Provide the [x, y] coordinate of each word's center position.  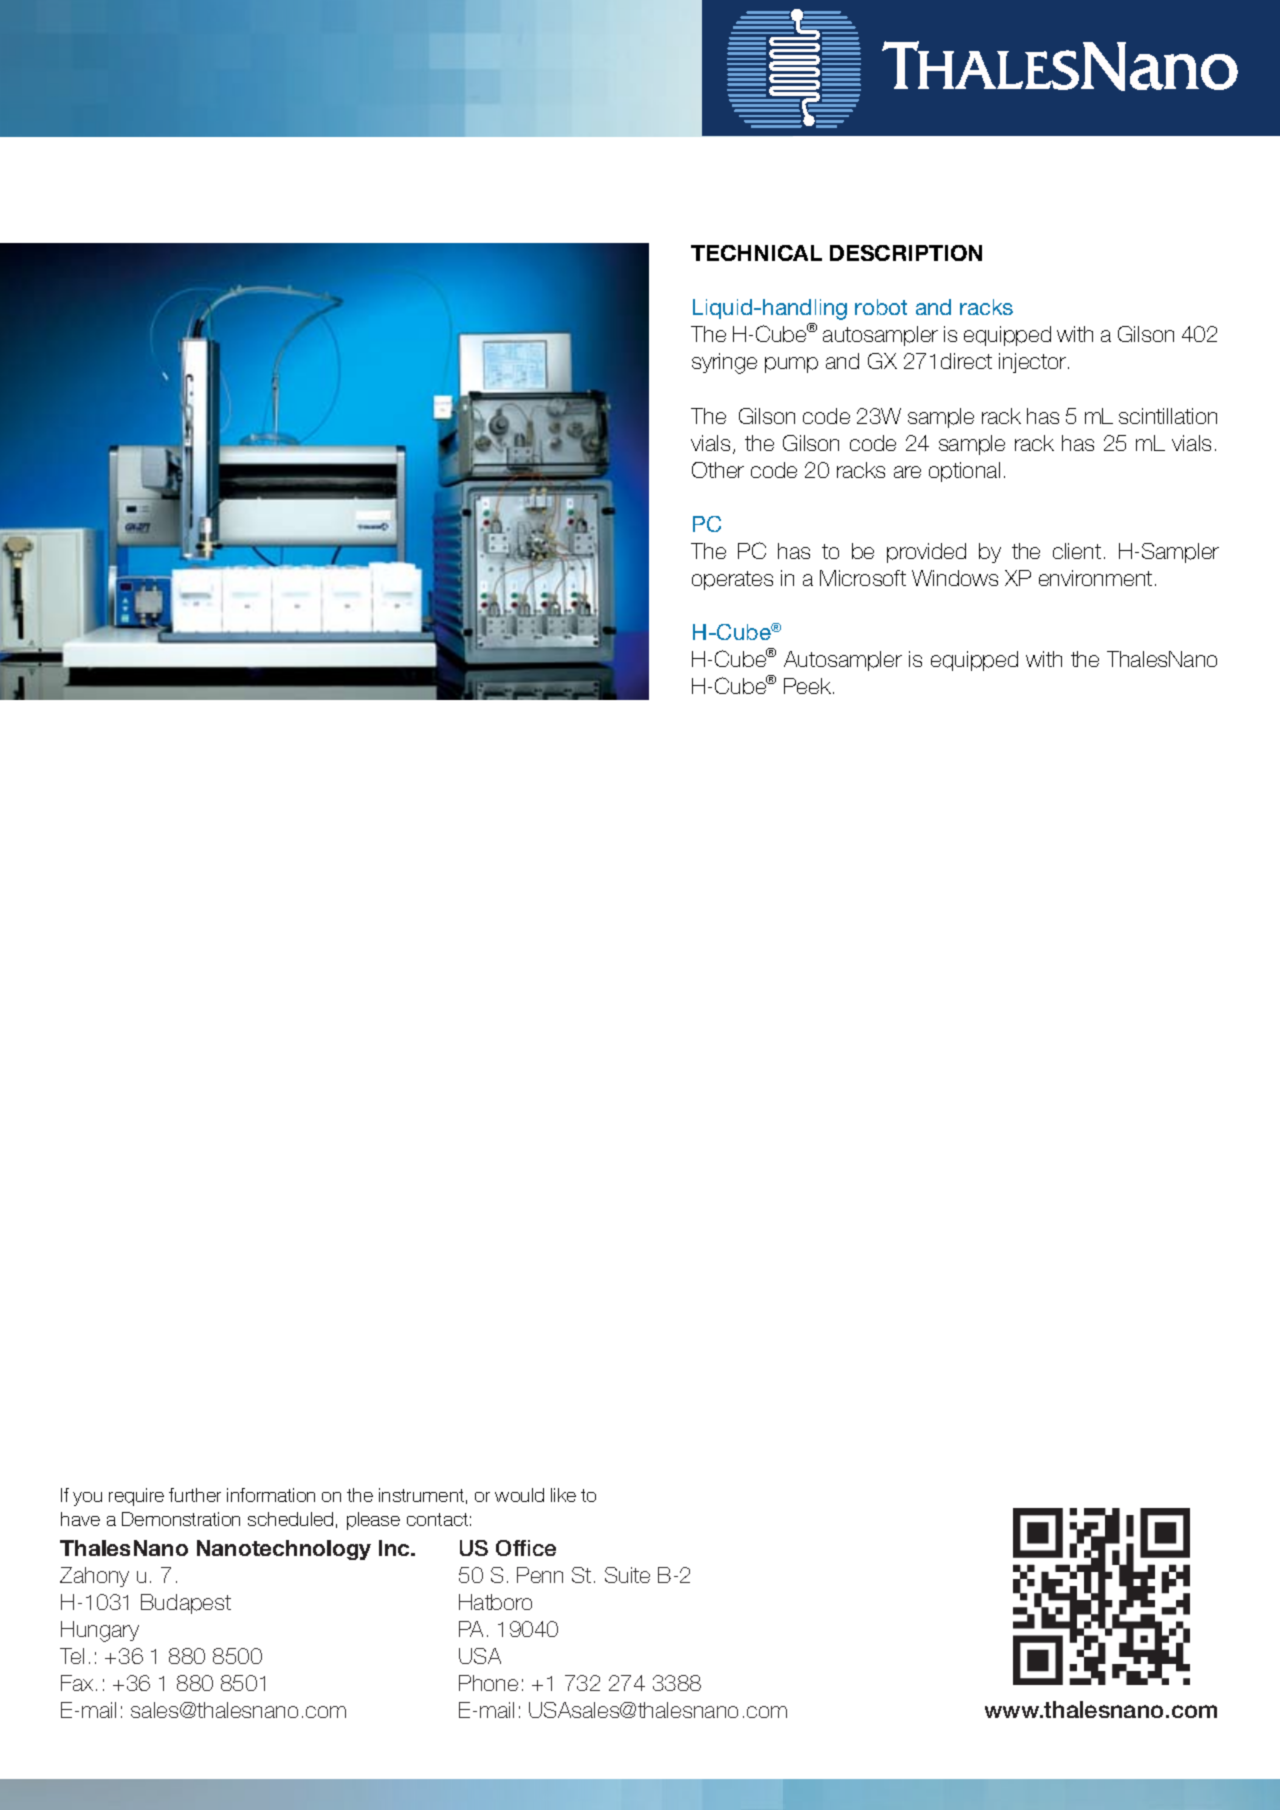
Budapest [186, 1604]
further [195, 1495]
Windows [955, 578]
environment [1095, 578]
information [271, 1495]
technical [756, 253]
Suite [627, 1575]
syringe [724, 363]
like [563, 1495]
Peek [809, 686]
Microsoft [863, 578]
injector [1034, 363]
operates [732, 580]
